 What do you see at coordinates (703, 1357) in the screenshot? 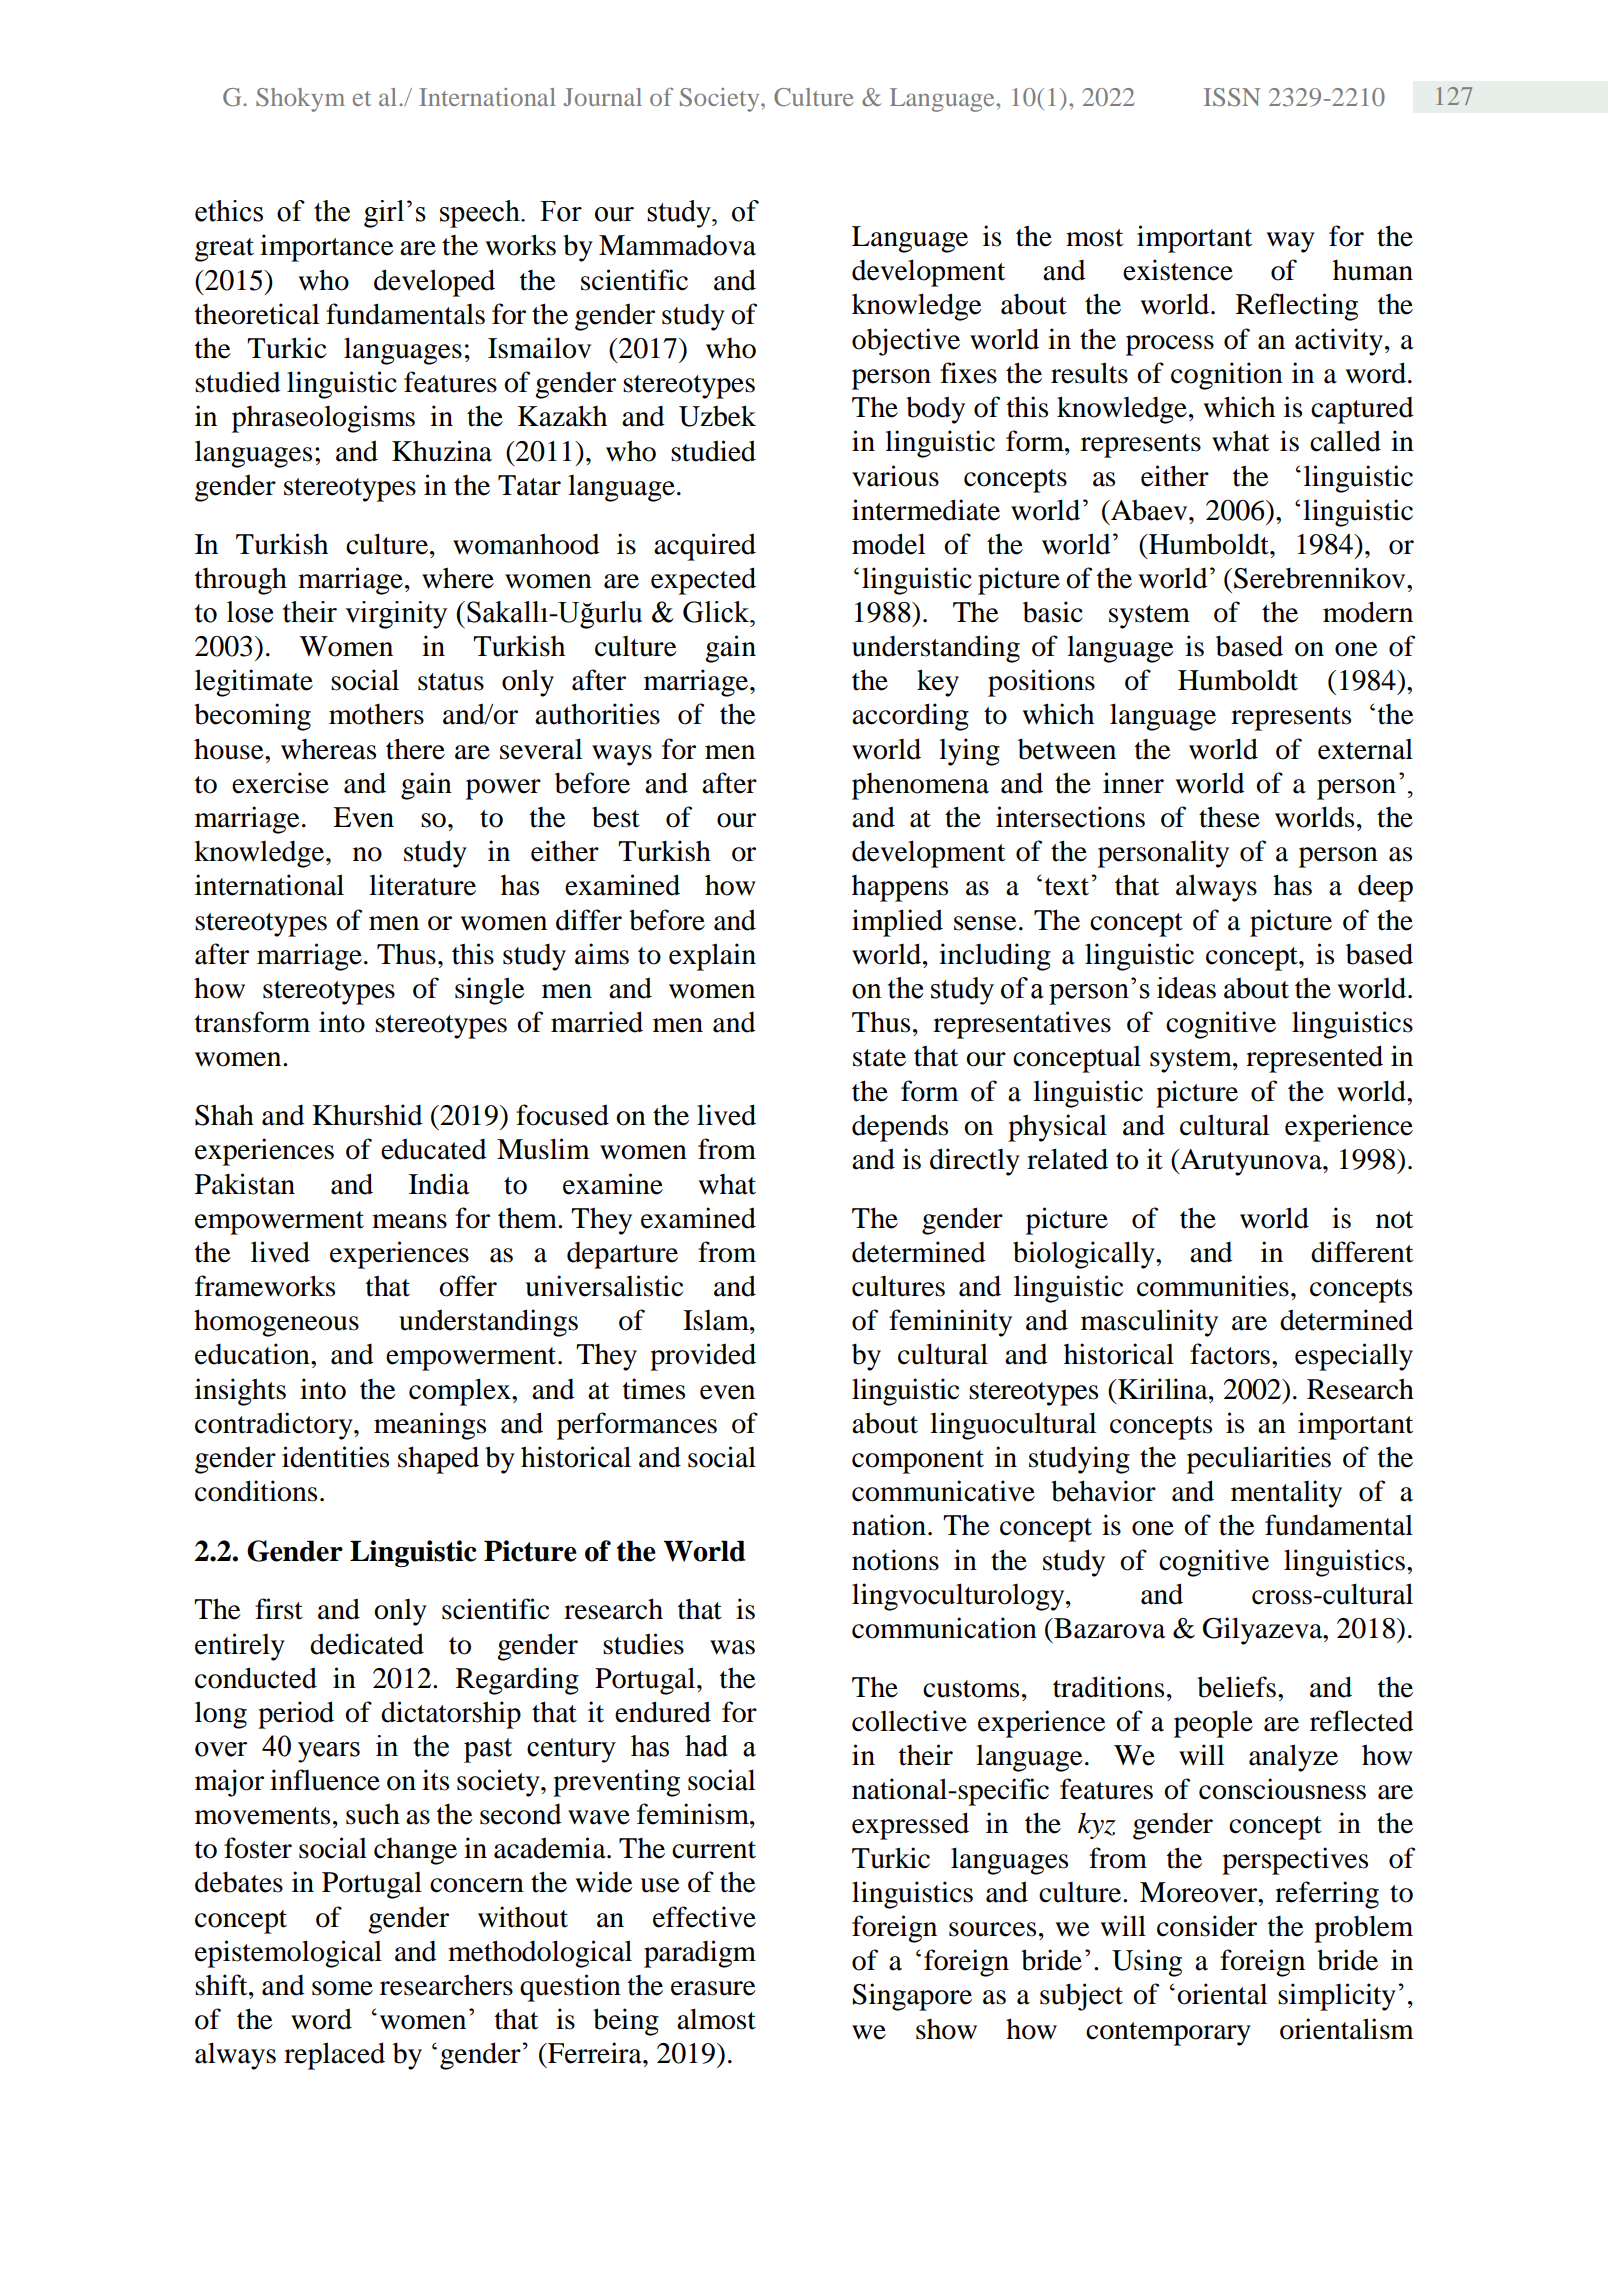
I see `provided` at bounding box center [703, 1357].
